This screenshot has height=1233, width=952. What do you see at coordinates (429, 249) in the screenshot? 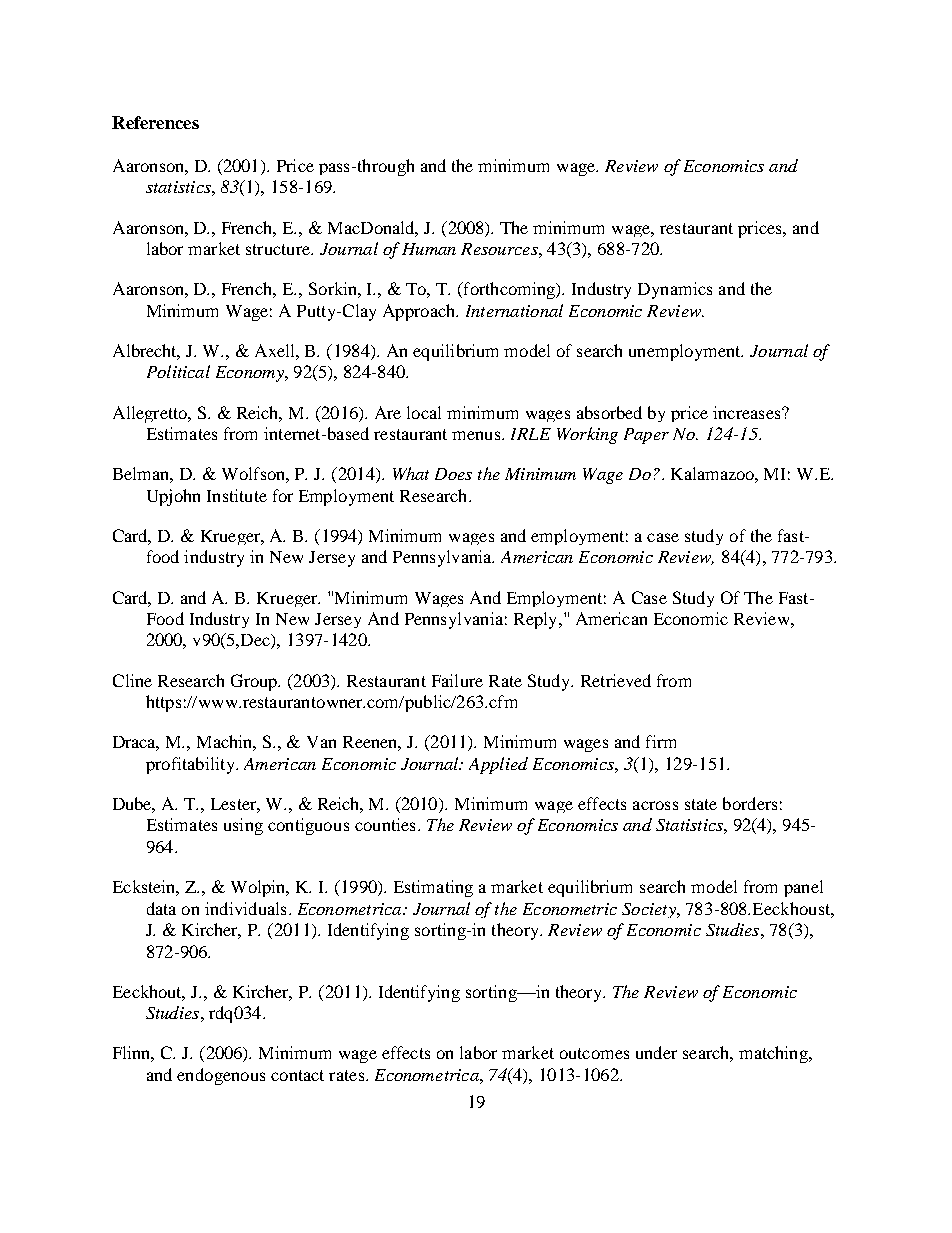
I see `Human` at bounding box center [429, 249].
